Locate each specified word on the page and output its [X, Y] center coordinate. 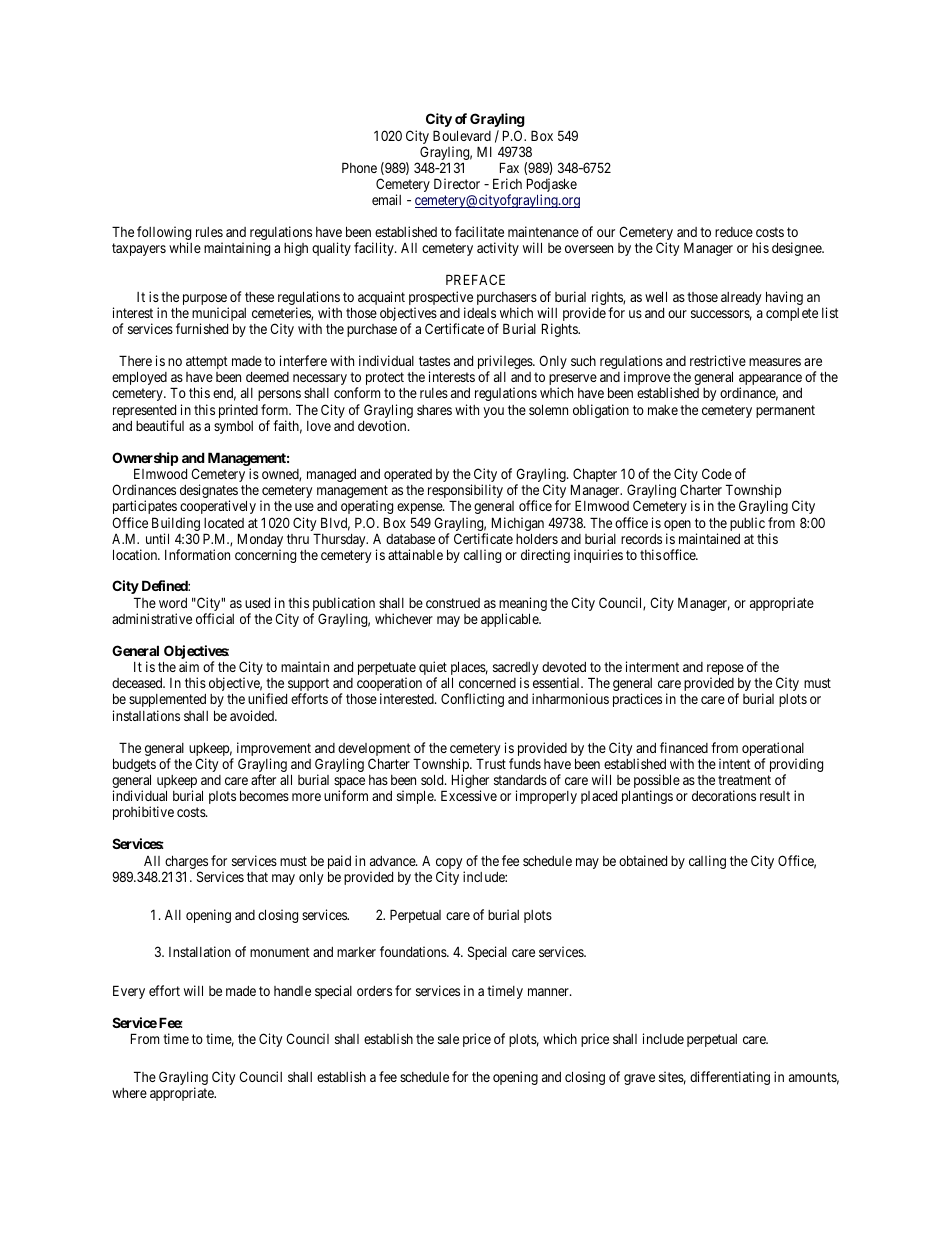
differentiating [730, 1078]
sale [448, 1039]
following [164, 234]
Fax [509, 167]
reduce [734, 232]
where [129, 1093]
